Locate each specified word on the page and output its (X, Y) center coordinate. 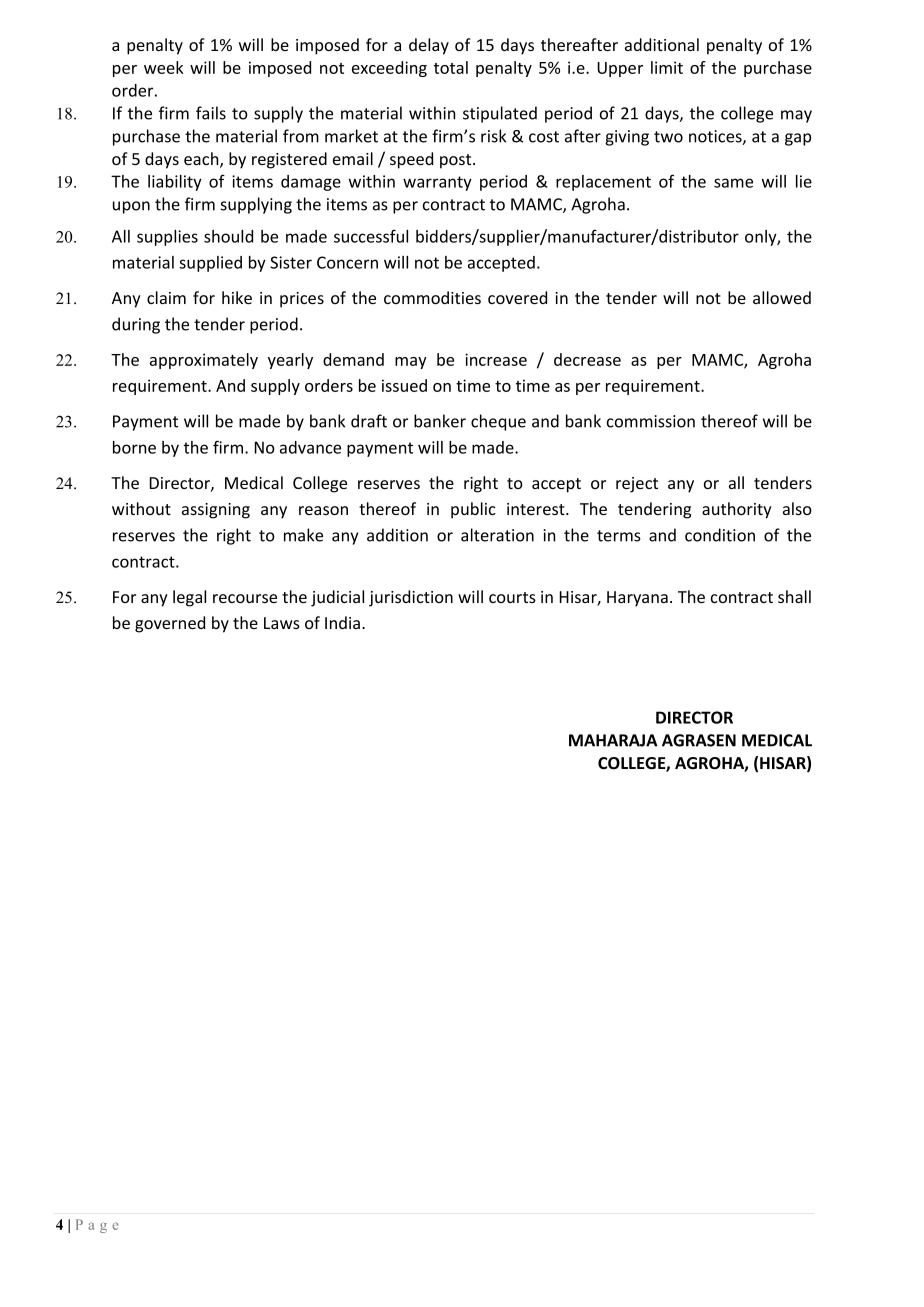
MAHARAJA (613, 740)
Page (97, 1226)
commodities (432, 297)
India (342, 622)
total (451, 67)
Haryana (637, 599)
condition (720, 535)
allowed (782, 297)
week (164, 67)
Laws (282, 623)
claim (166, 297)
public (473, 510)
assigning (216, 511)
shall (794, 596)
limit (667, 67)
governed (170, 624)
